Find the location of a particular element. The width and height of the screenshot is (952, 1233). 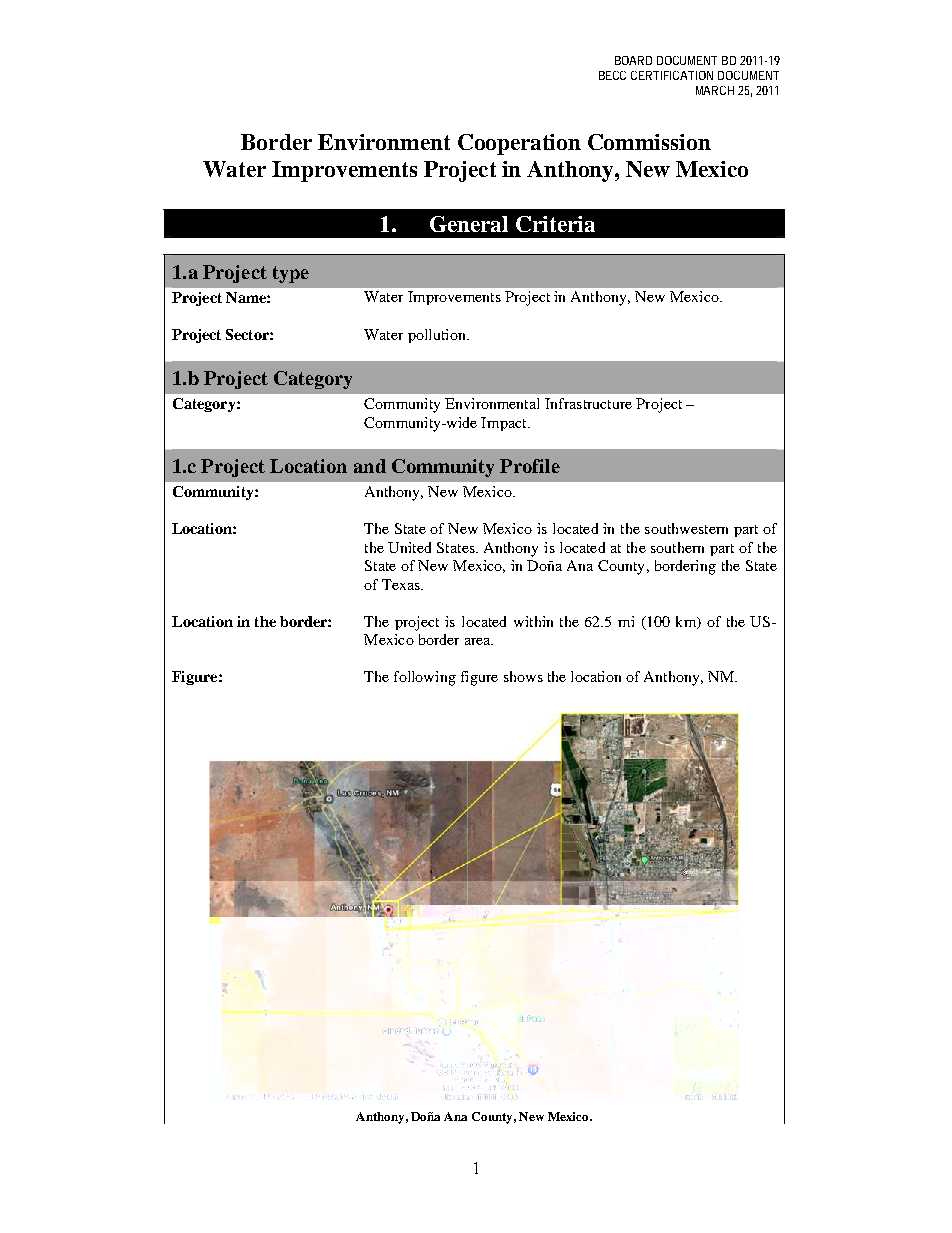

BOARD is located at coordinates (633, 60).
